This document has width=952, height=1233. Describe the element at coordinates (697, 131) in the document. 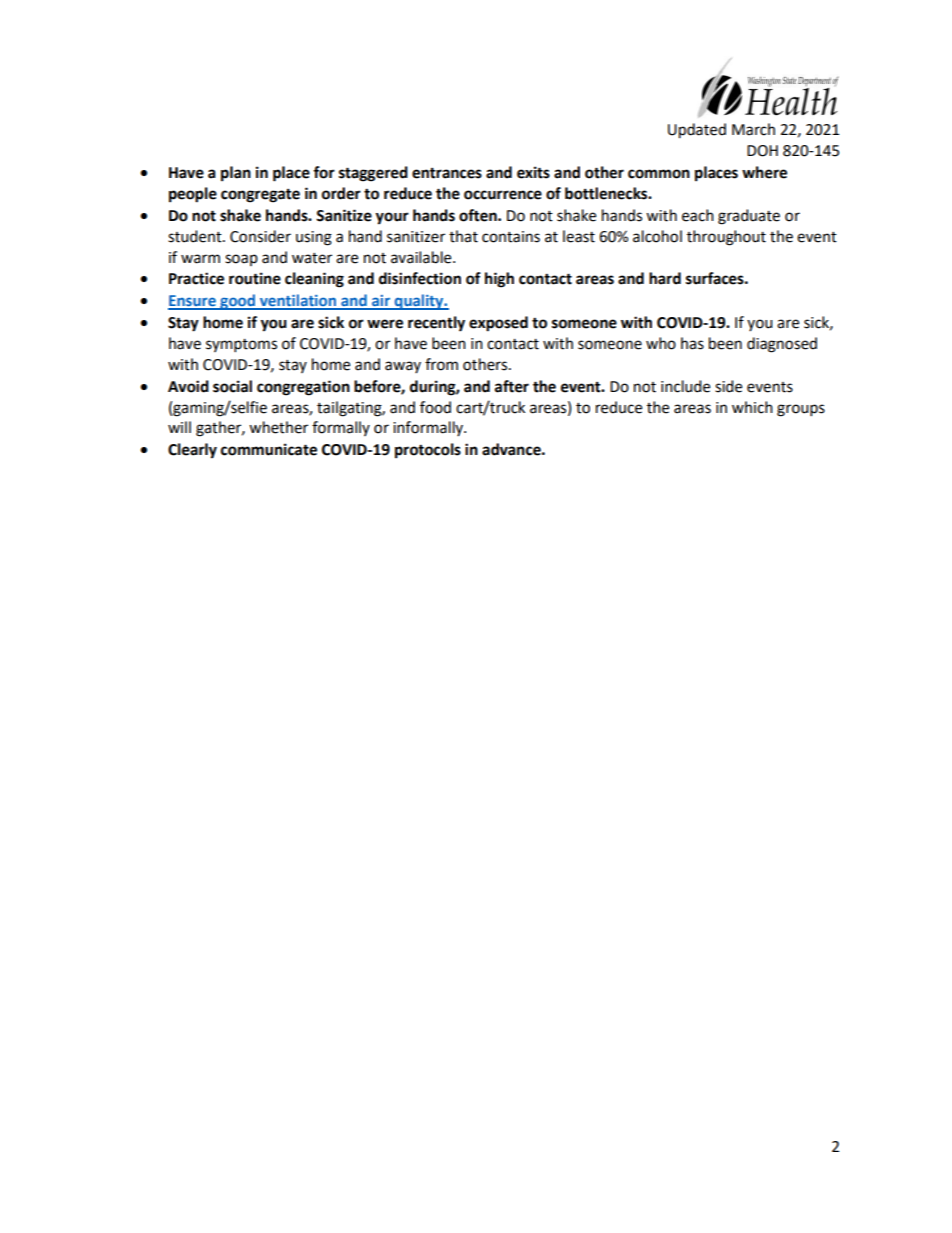

I see `Updated` at that location.
